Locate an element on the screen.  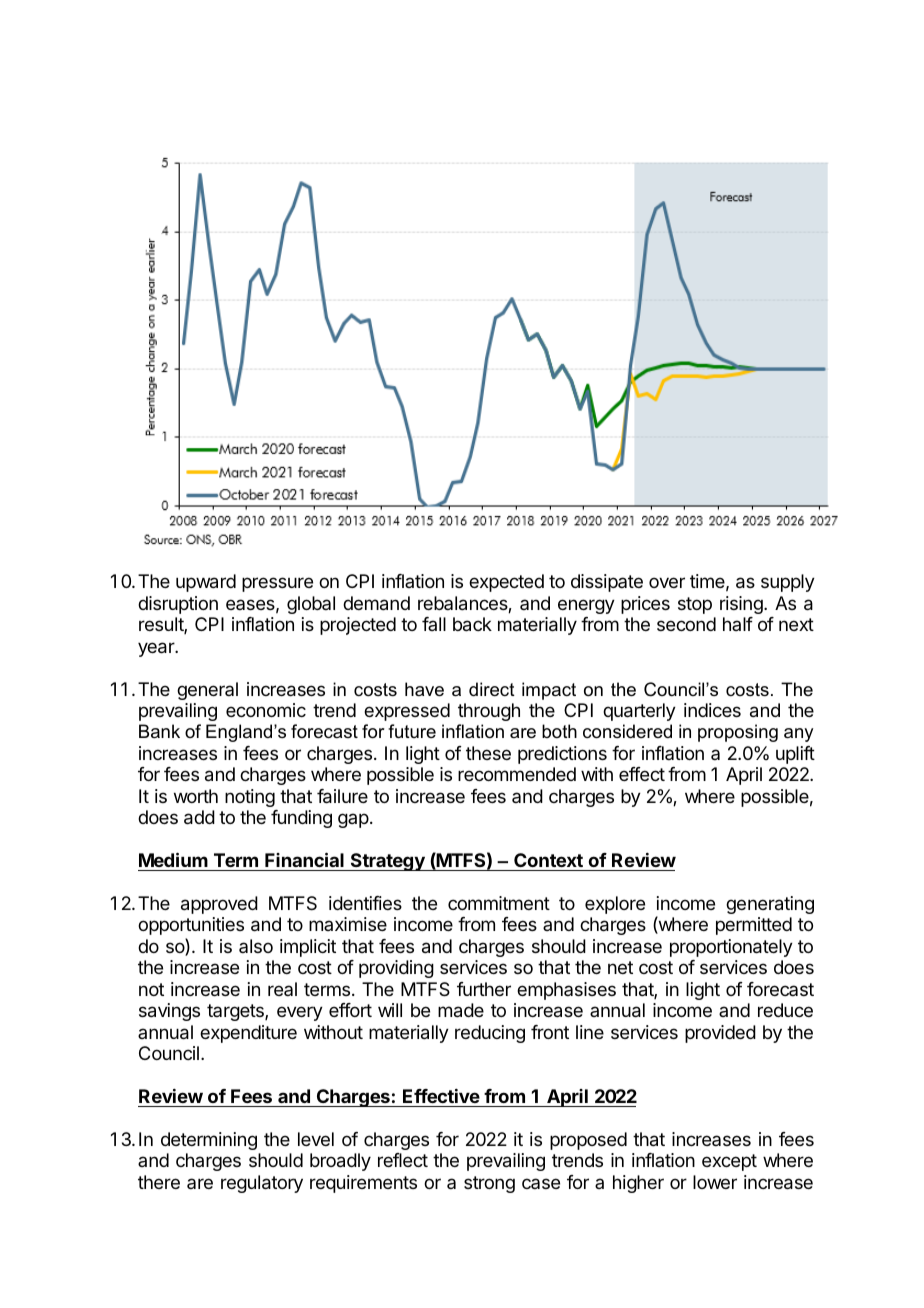
upward is located at coordinates (206, 583).
